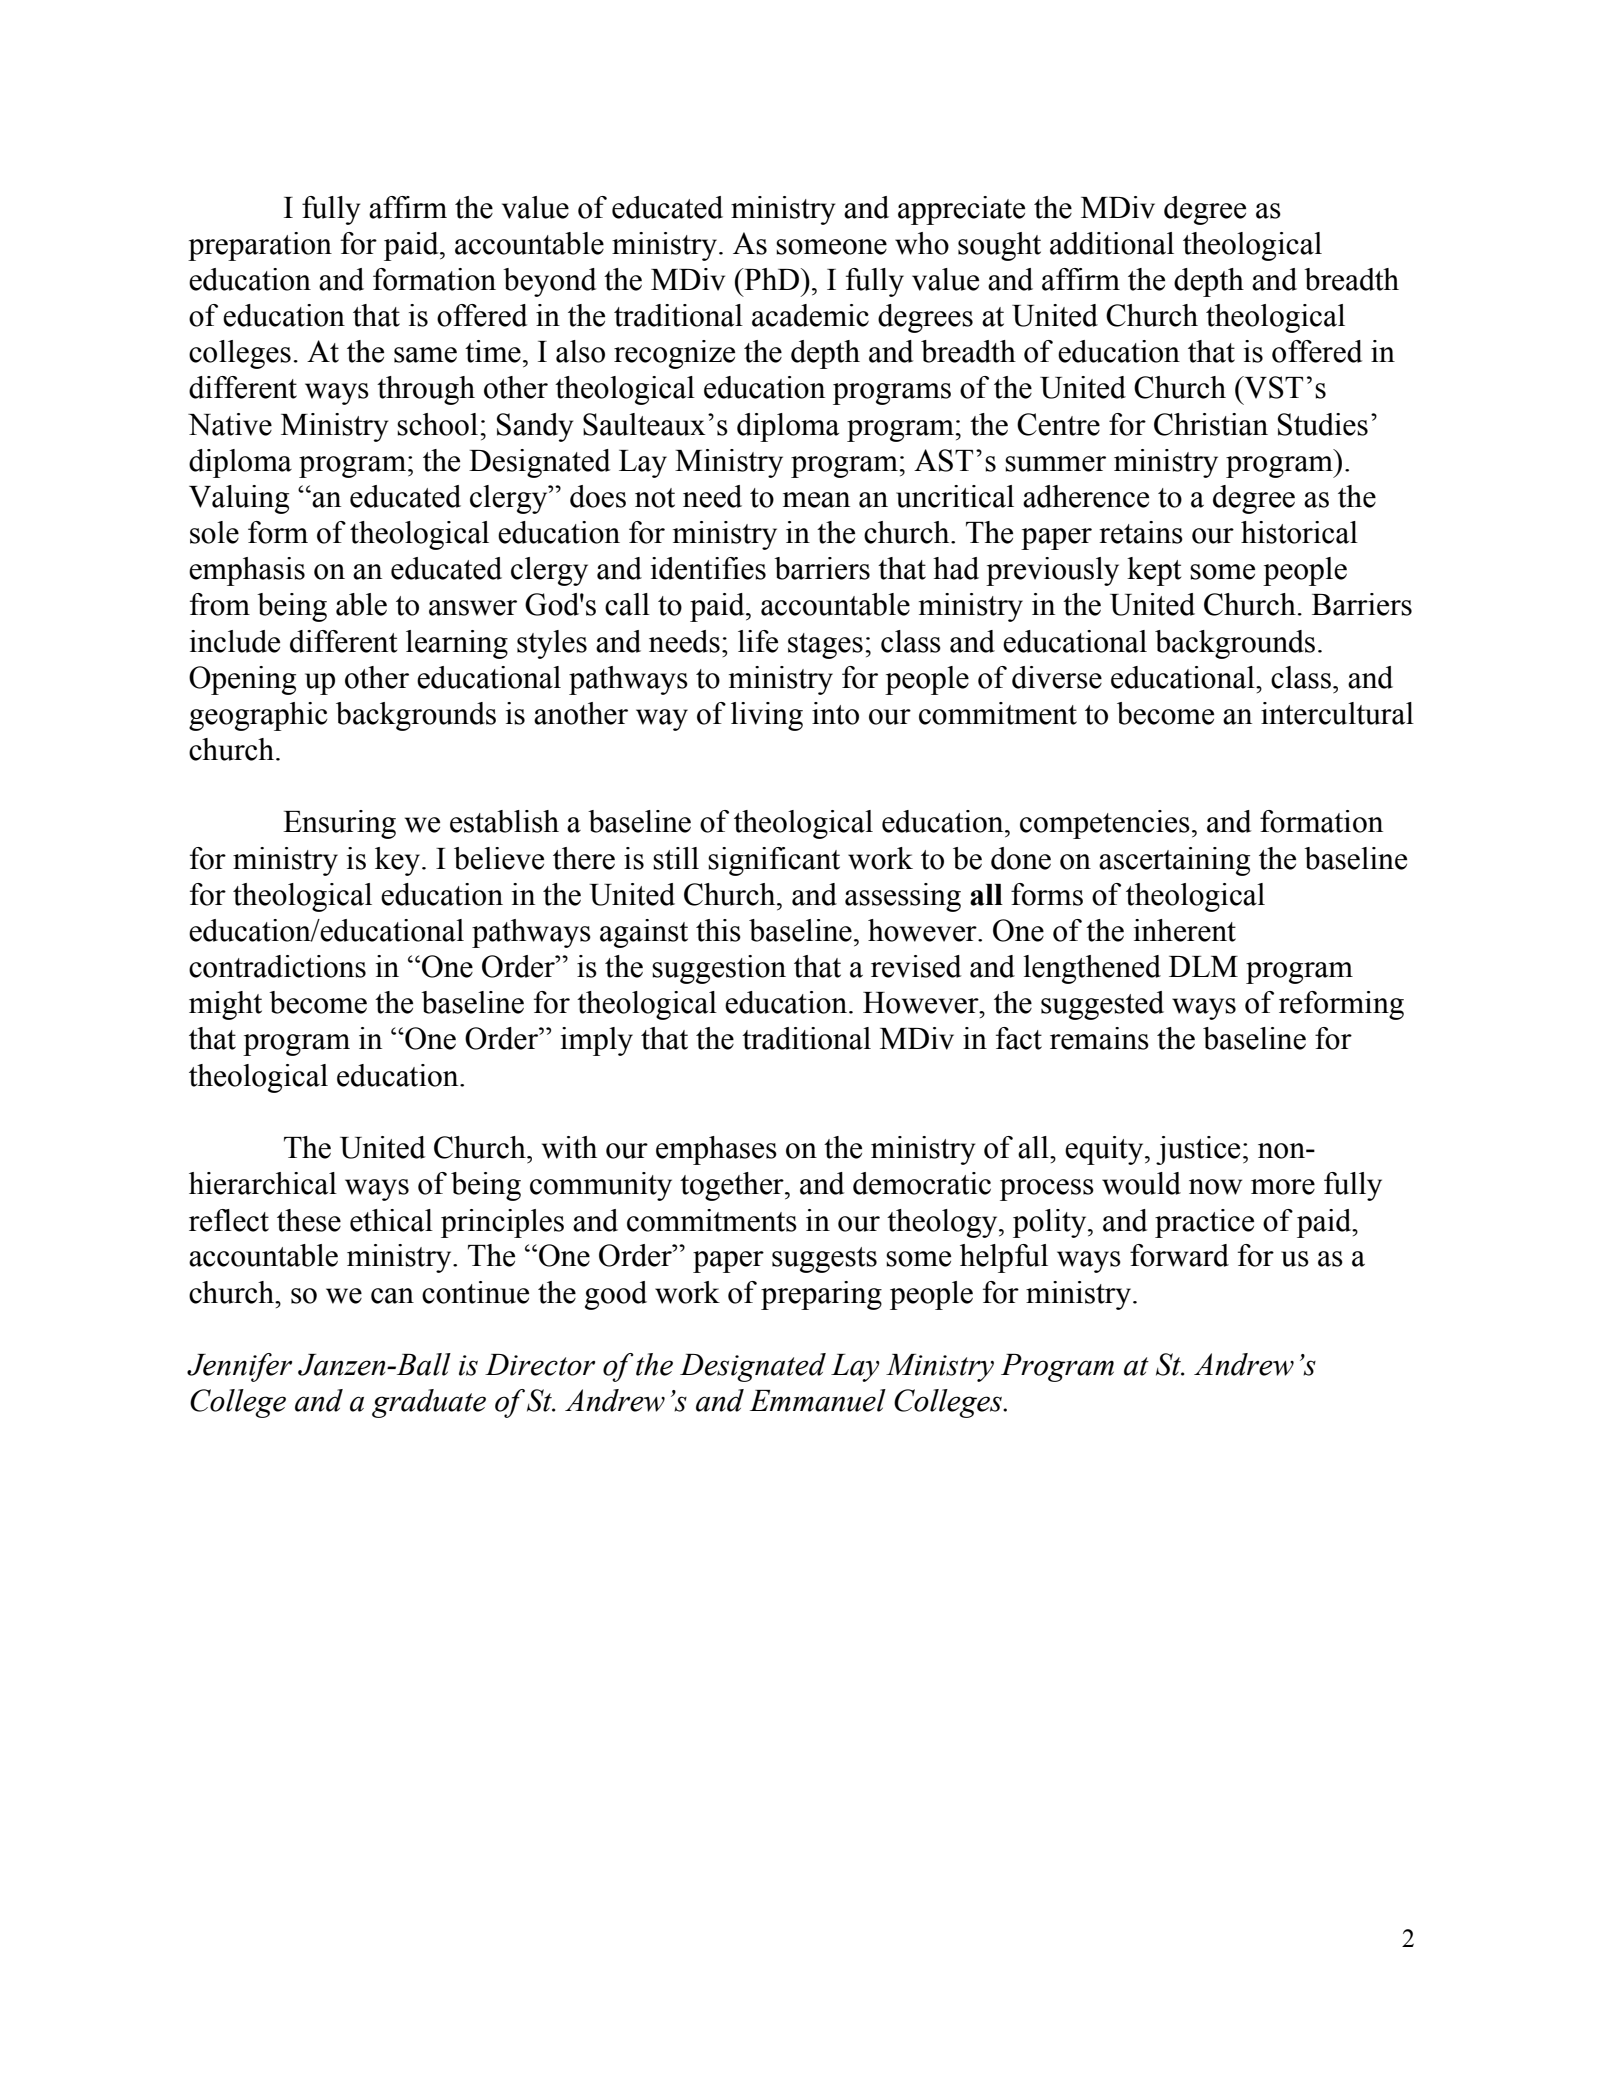 The height and width of the screenshot is (2076, 1604). Describe the element at coordinates (1105, 824) in the screenshot. I see `competencies` at that location.
